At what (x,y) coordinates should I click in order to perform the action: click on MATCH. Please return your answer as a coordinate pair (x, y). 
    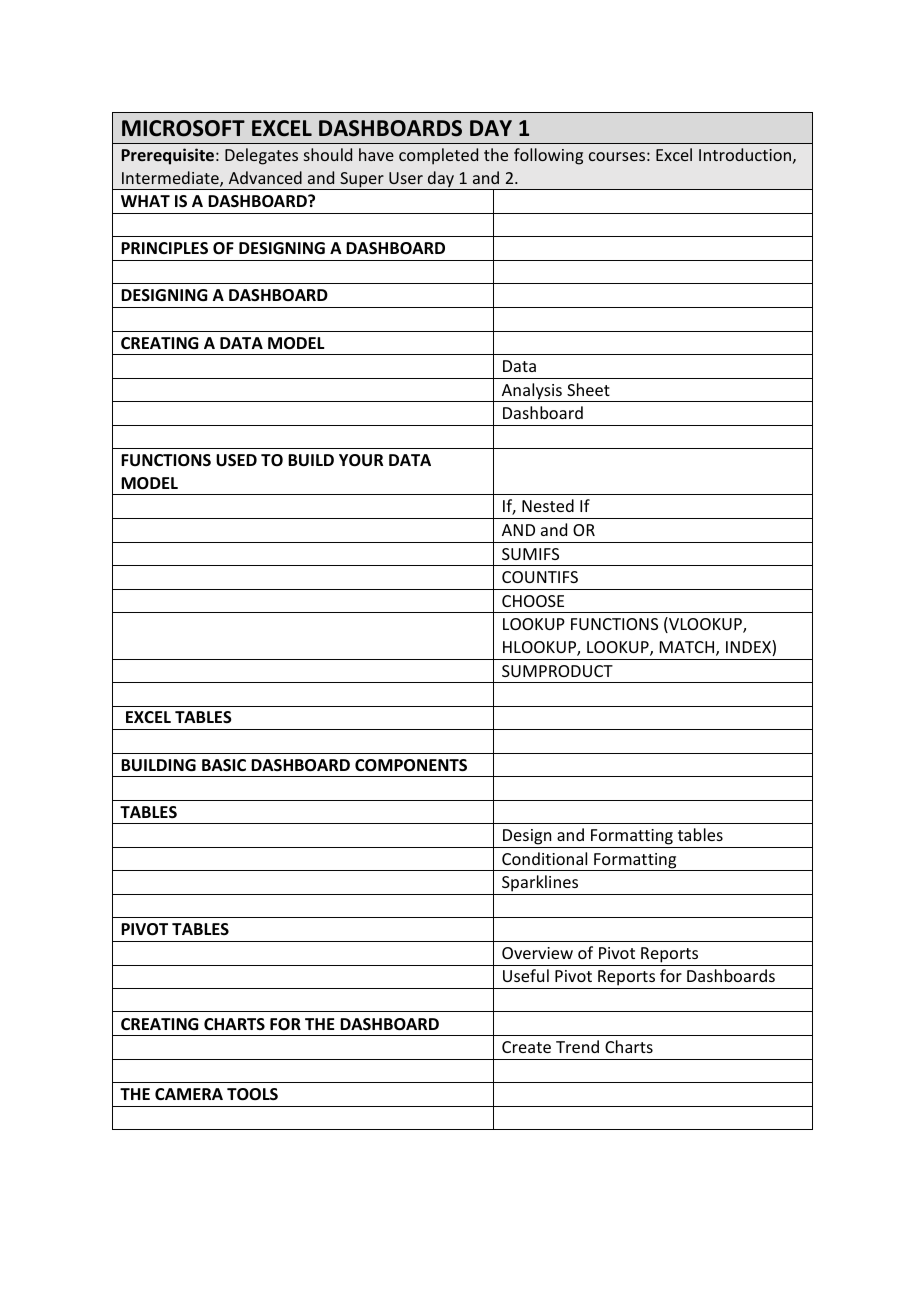
    Looking at the image, I should click on (688, 648).
